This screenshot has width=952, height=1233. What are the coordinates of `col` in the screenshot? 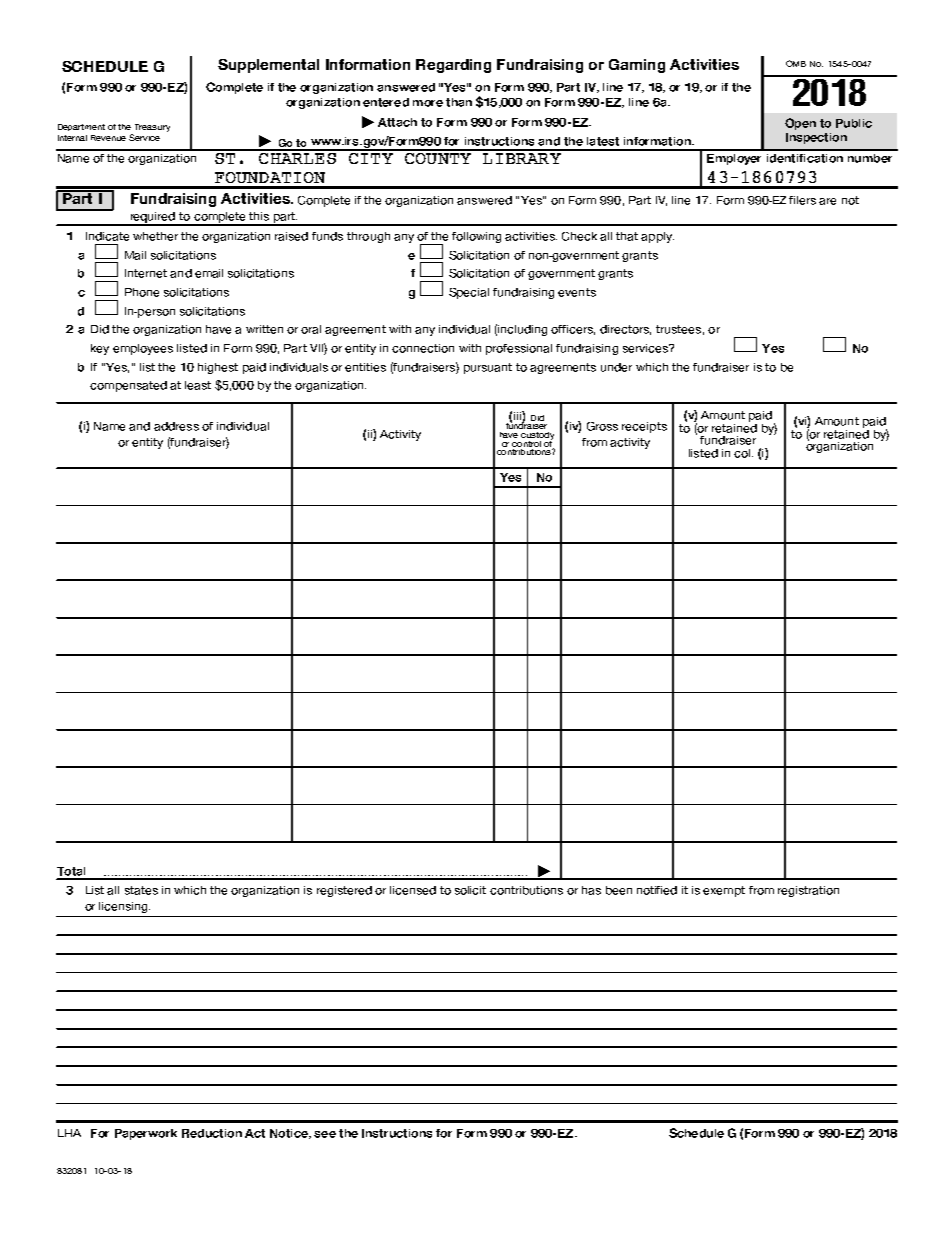 It's located at (743, 453).
